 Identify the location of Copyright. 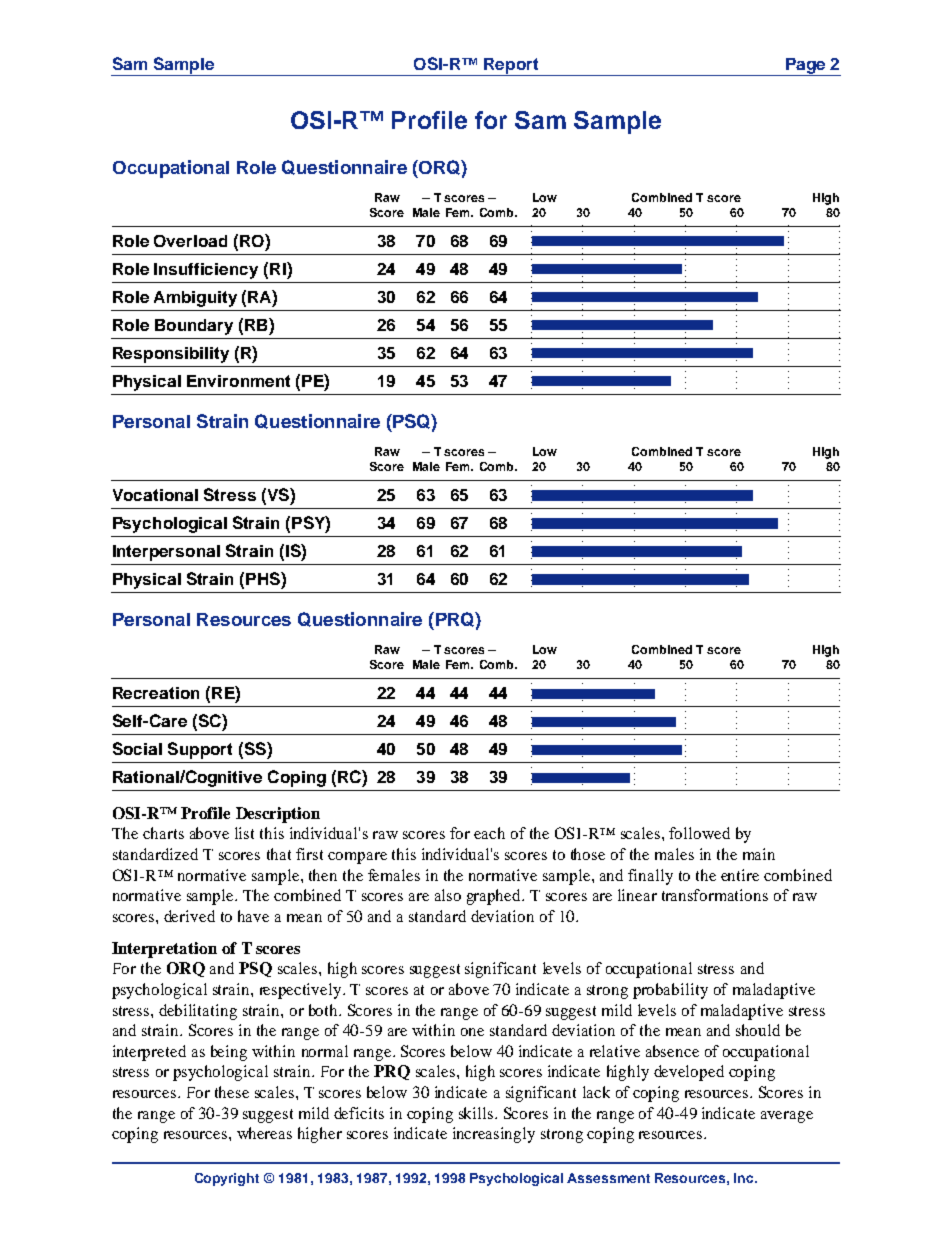
(227, 1179).
